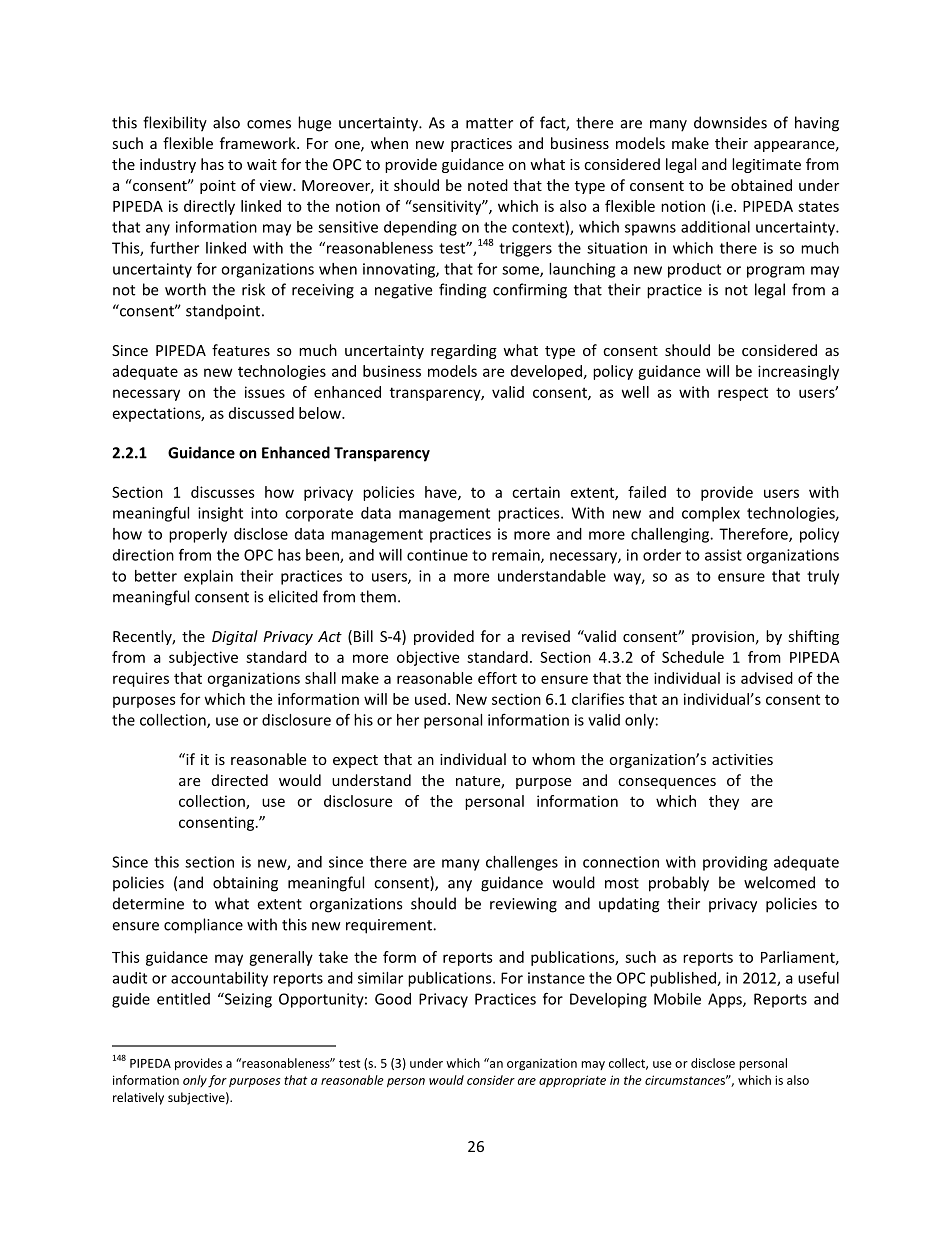 The image size is (952, 1233). I want to click on framework, so click(259, 143).
